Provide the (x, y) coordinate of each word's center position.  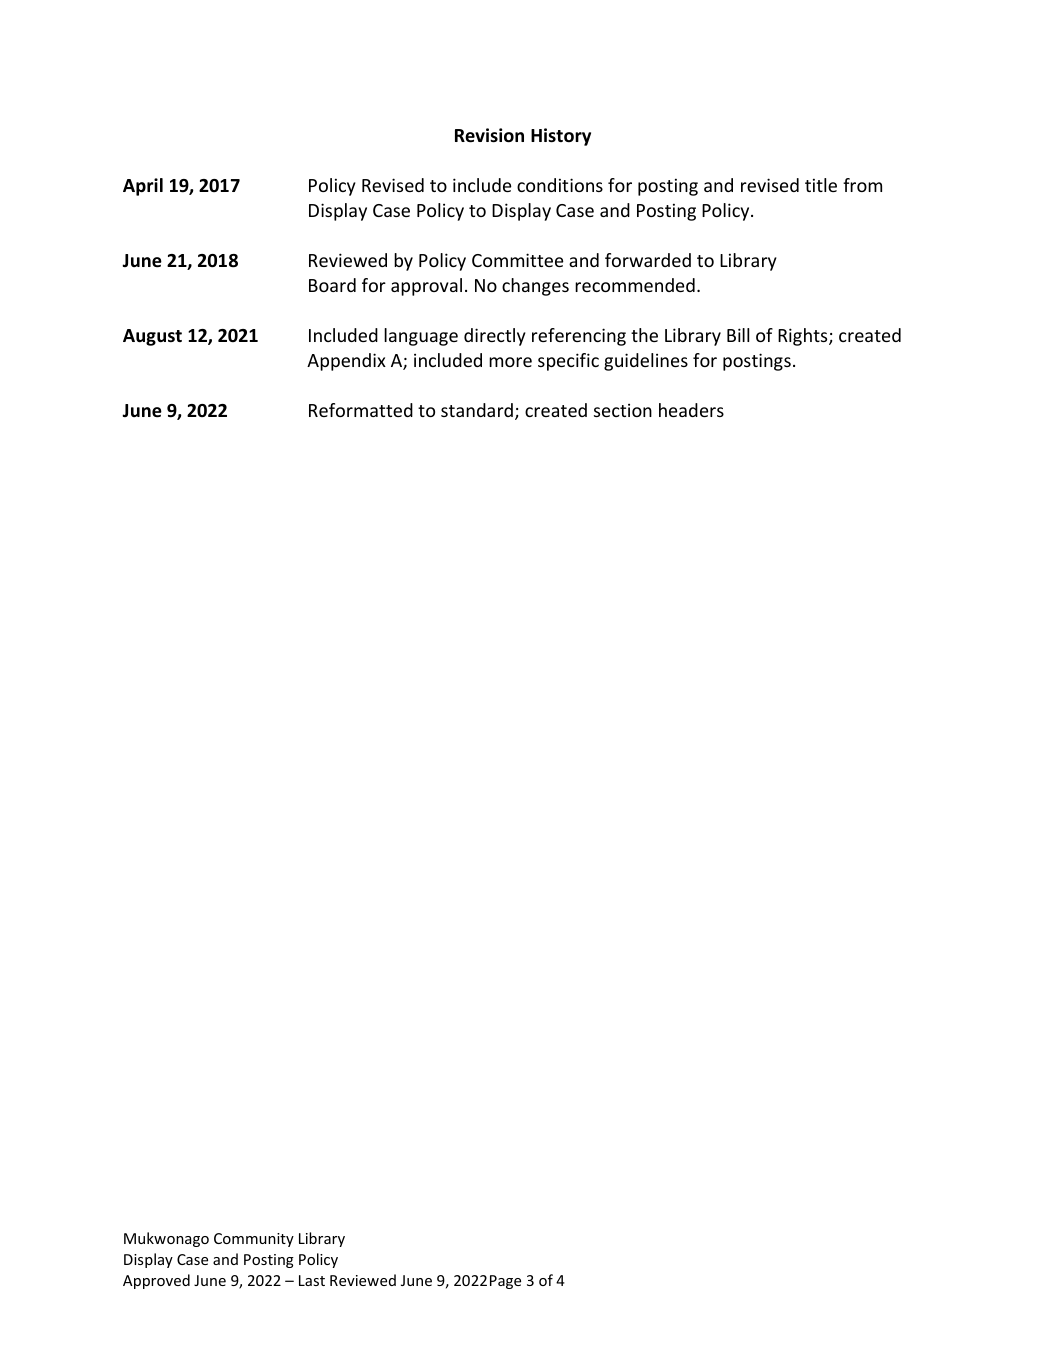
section (623, 410)
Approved (156, 1281)
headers (691, 410)
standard (477, 410)
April (143, 187)
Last (312, 1280)
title (821, 185)
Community (254, 1240)
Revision (489, 135)
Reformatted (361, 410)
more (510, 362)
